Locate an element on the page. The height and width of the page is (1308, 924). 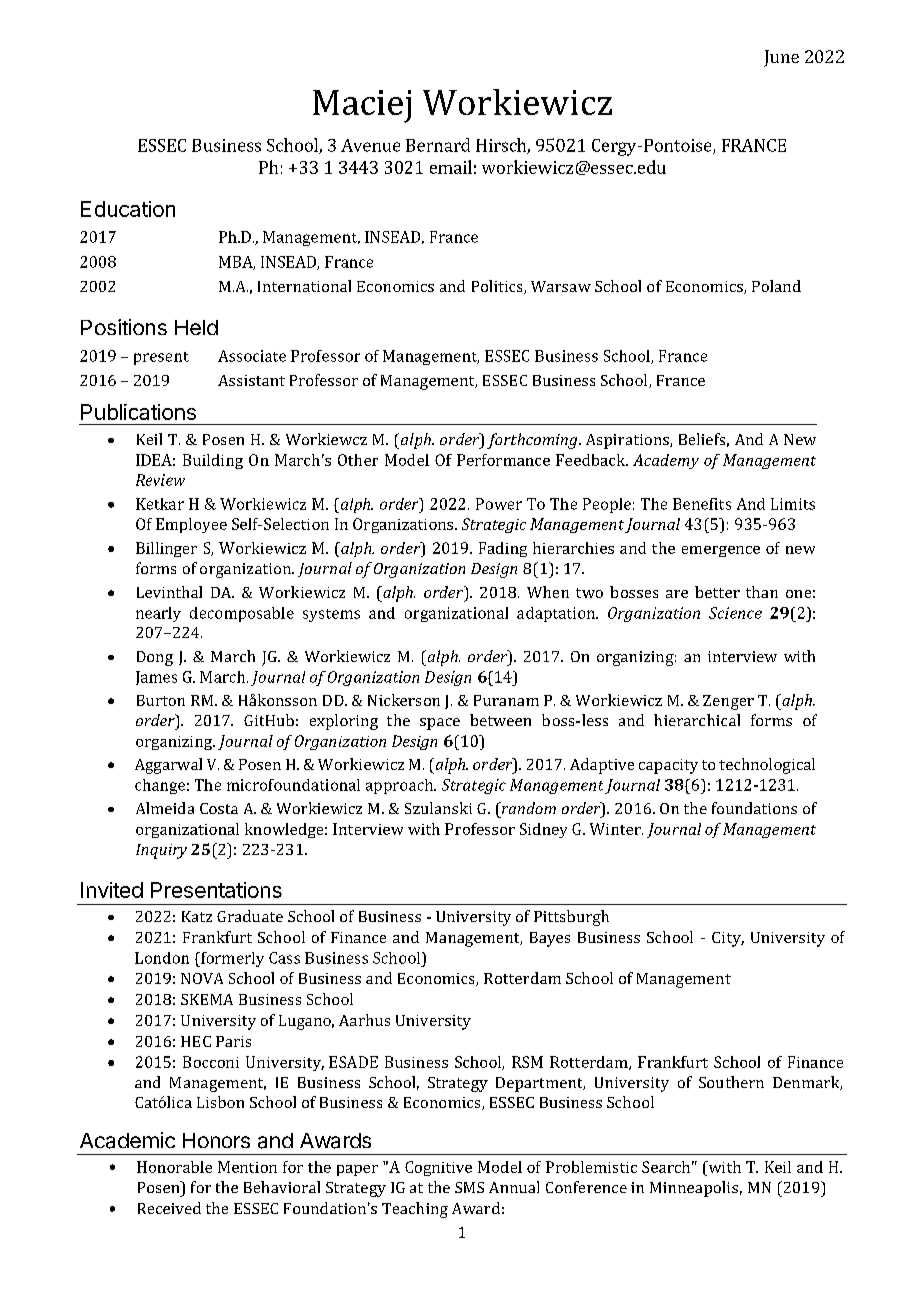
Winter is located at coordinates (616, 829).
